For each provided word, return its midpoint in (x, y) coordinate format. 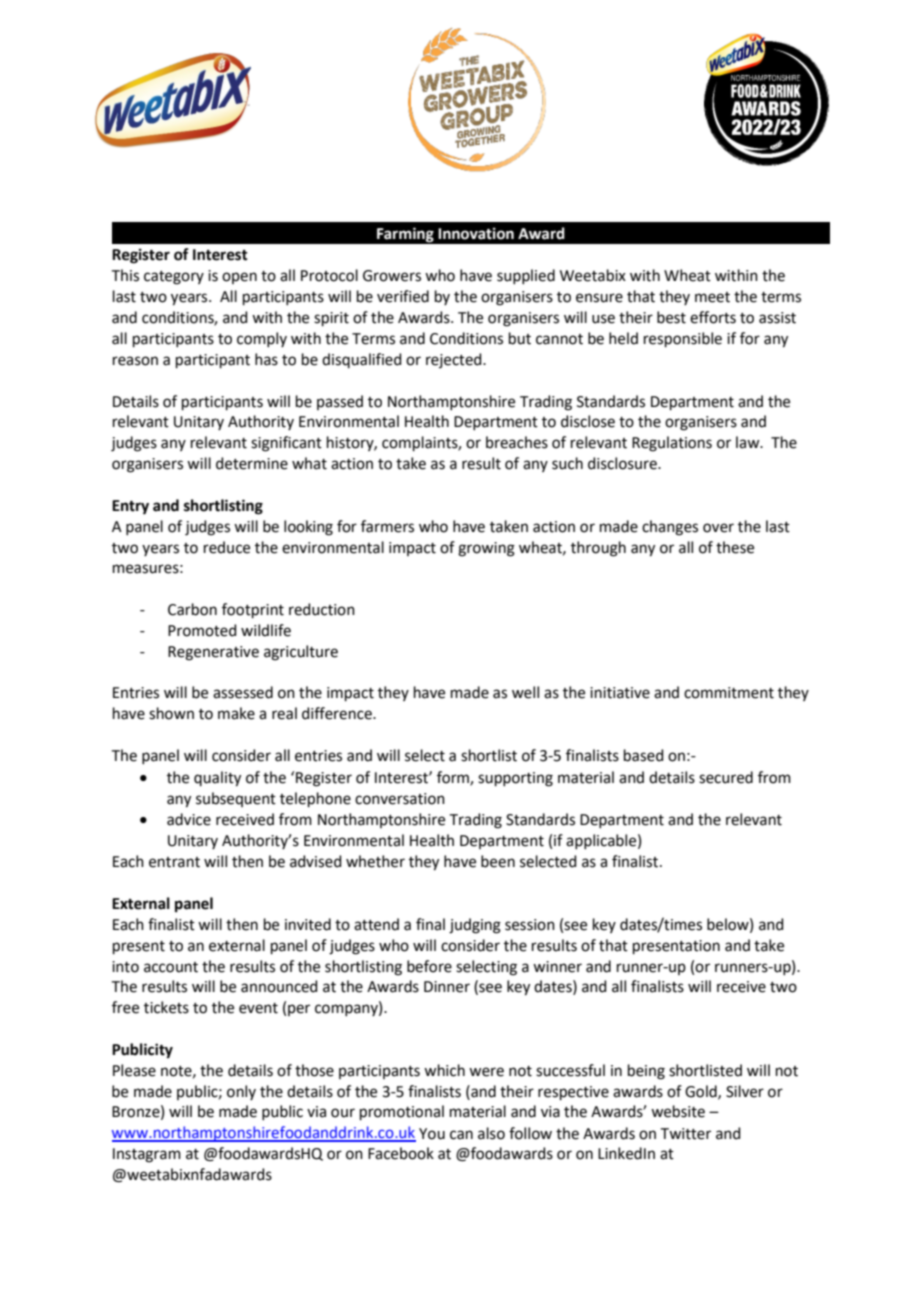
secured (726, 777)
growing (486, 549)
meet (712, 297)
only (241, 1092)
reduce (227, 547)
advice (189, 819)
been (498, 861)
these (735, 547)
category (174, 278)
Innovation (476, 233)
